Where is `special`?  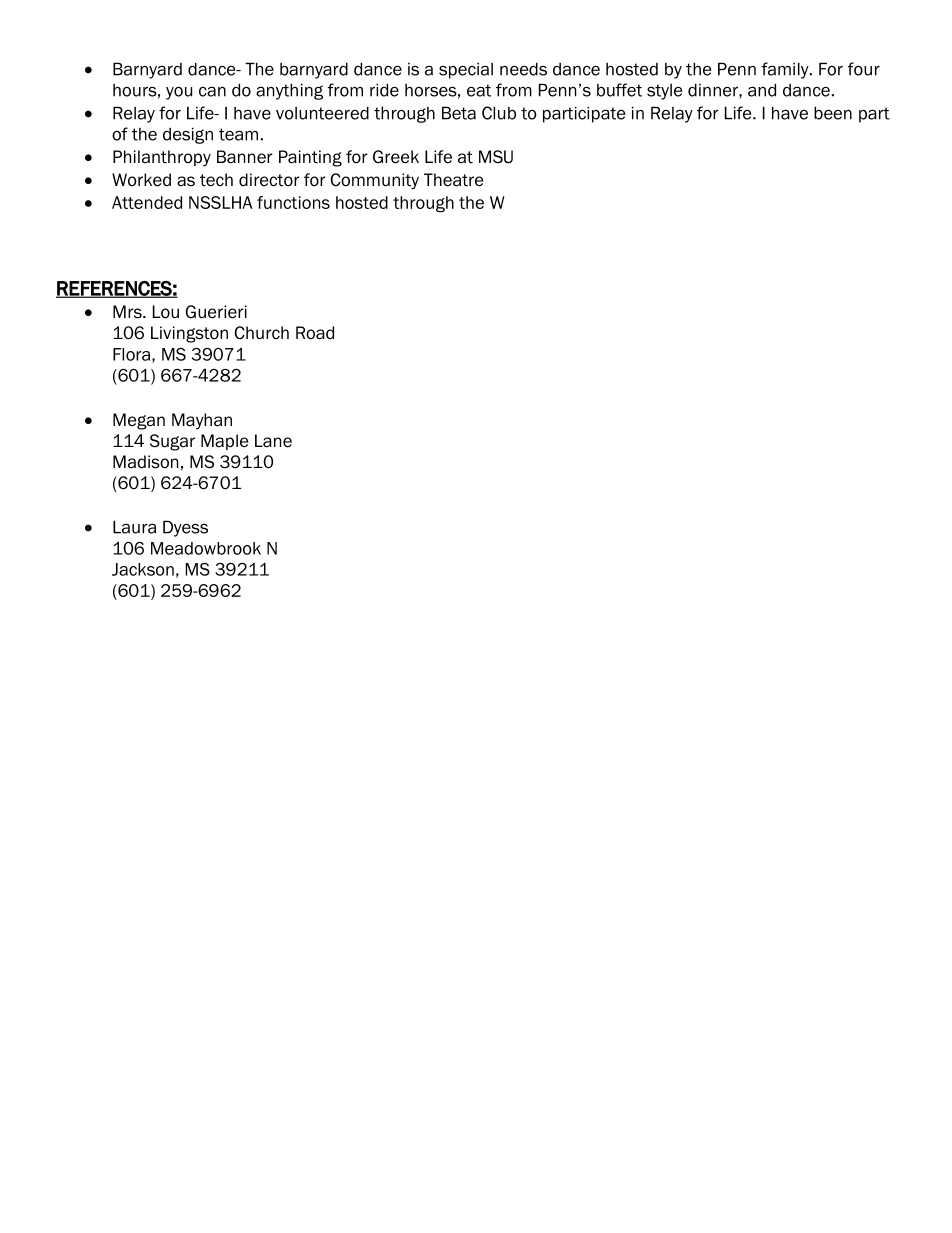
special is located at coordinates (466, 71).
